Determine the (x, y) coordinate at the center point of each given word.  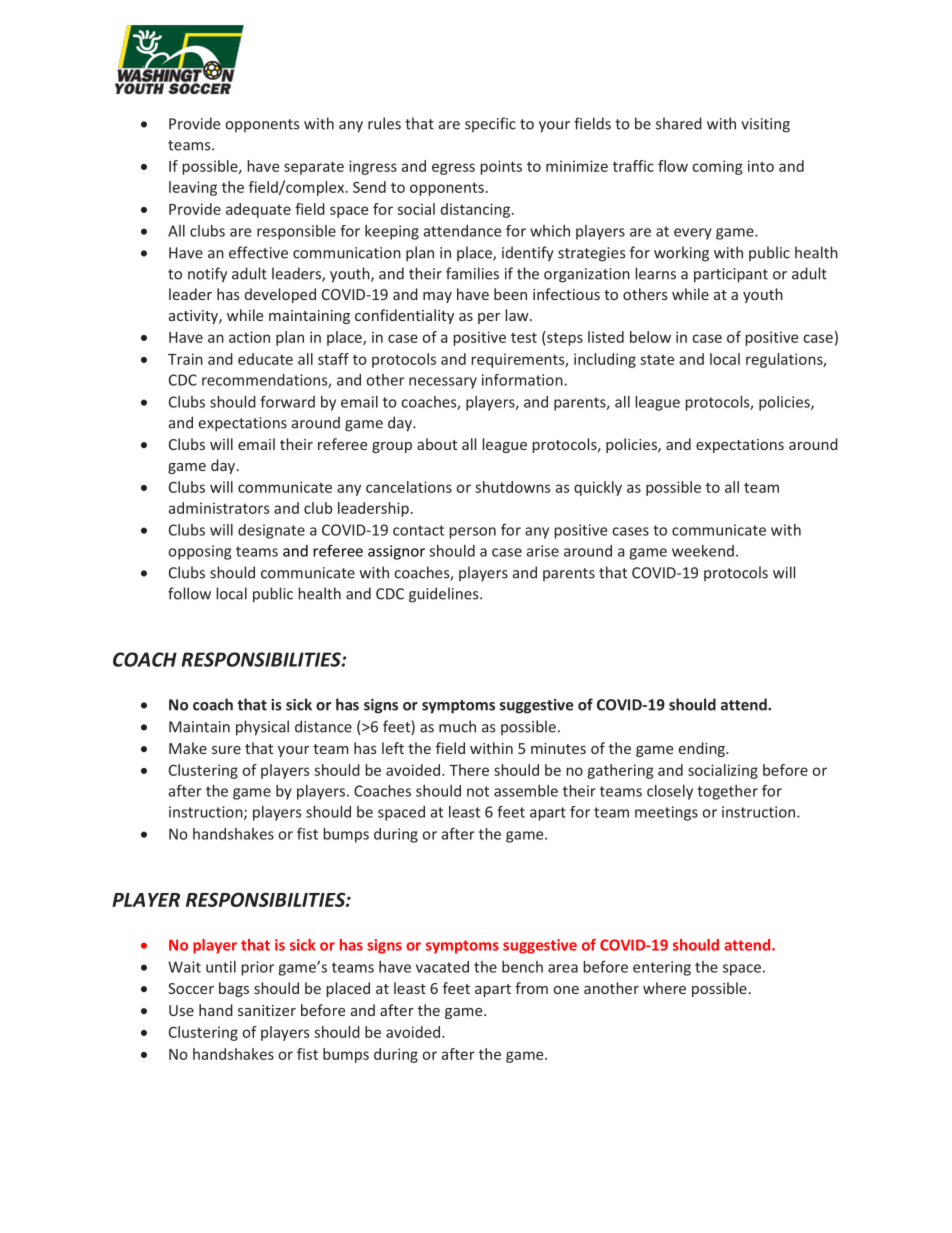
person (472, 533)
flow (673, 166)
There (469, 770)
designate (271, 531)
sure (226, 750)
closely (670, 792)
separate (314, 168)
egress (453, 169)
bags (234, 989)
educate (265, 359)
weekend (703, 551)
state (657, 360)
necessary (443, 383)
